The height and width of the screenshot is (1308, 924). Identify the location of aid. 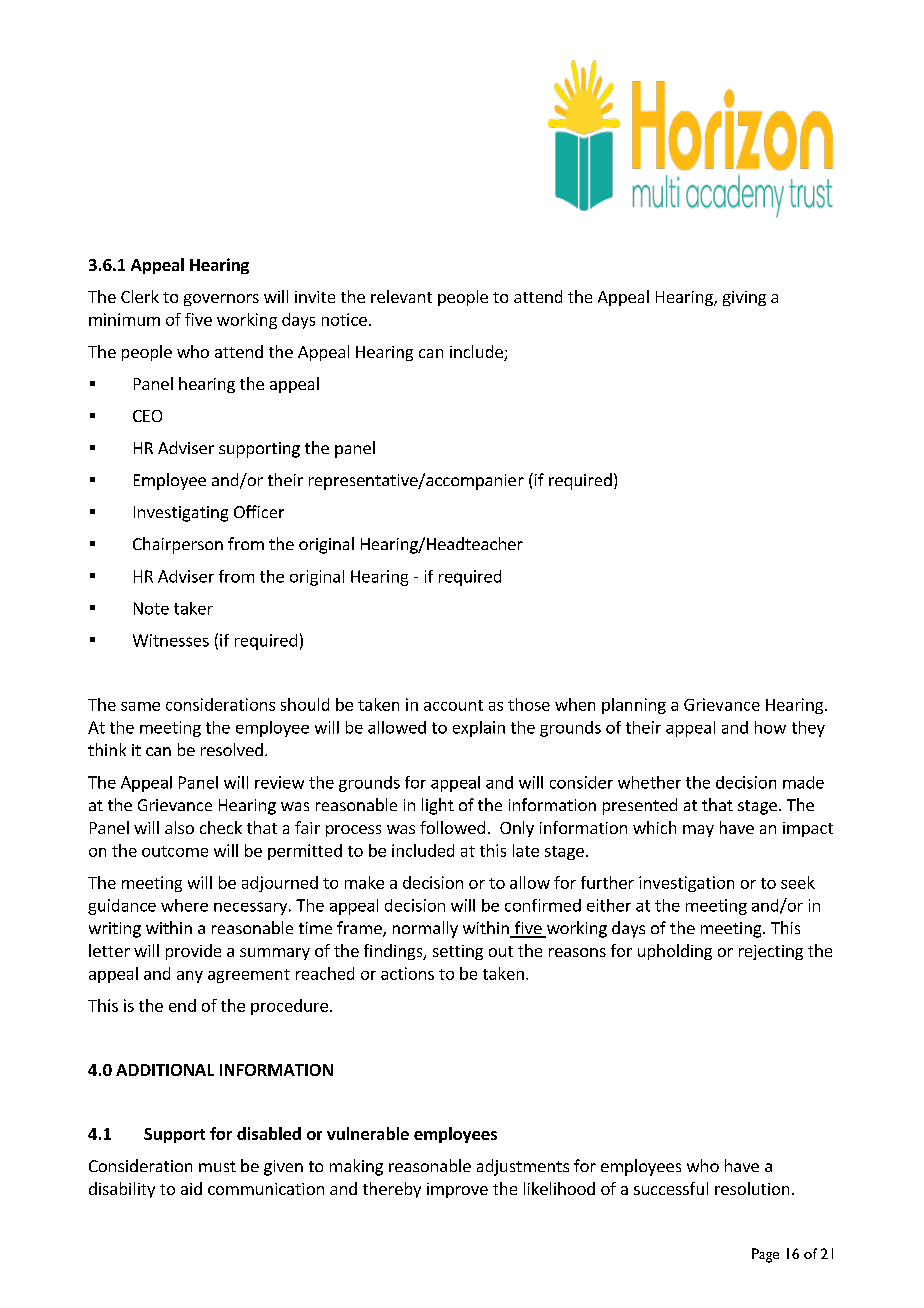
(191, 1188).
